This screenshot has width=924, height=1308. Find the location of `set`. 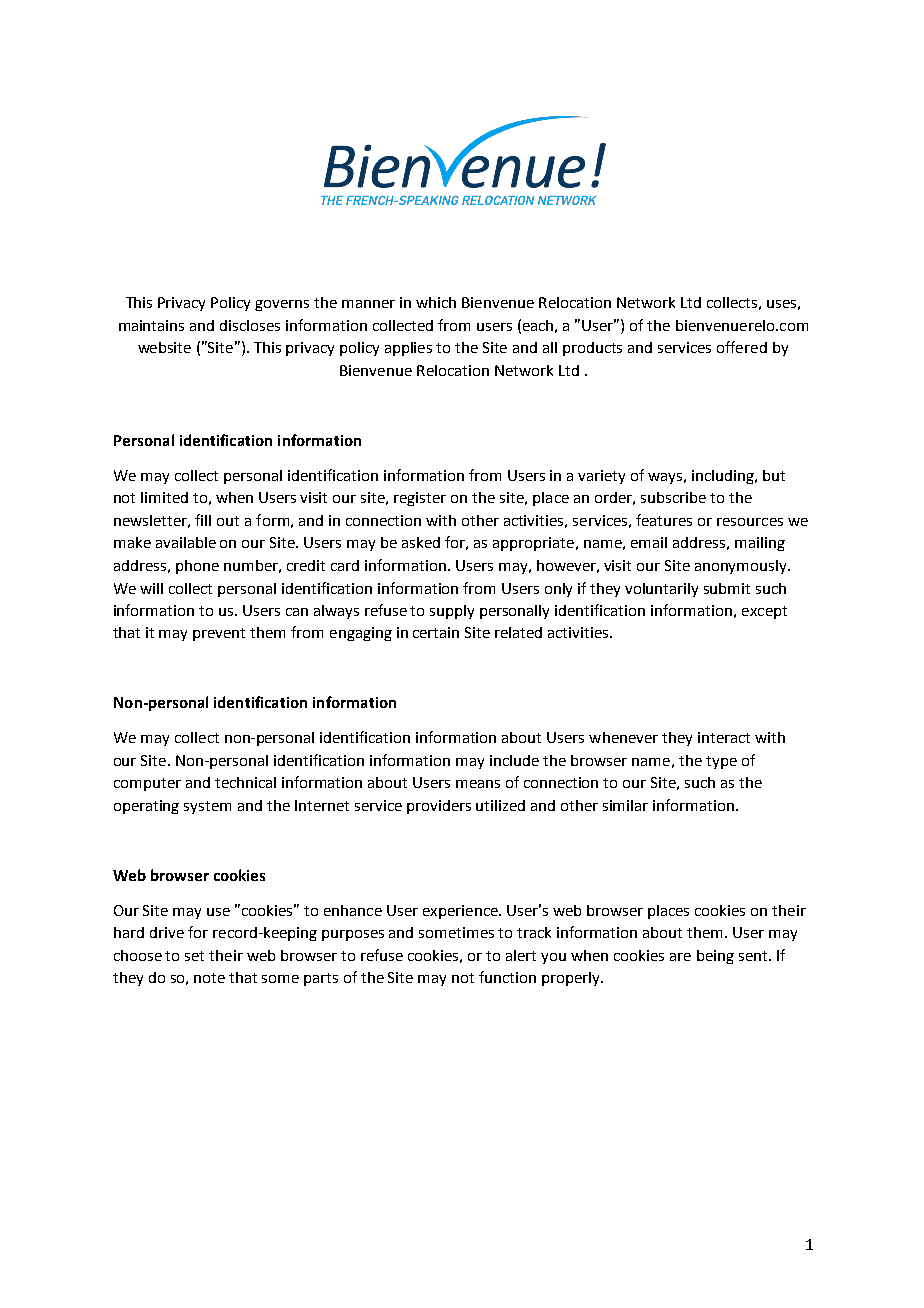

set is located at coordinates (194, 956).
